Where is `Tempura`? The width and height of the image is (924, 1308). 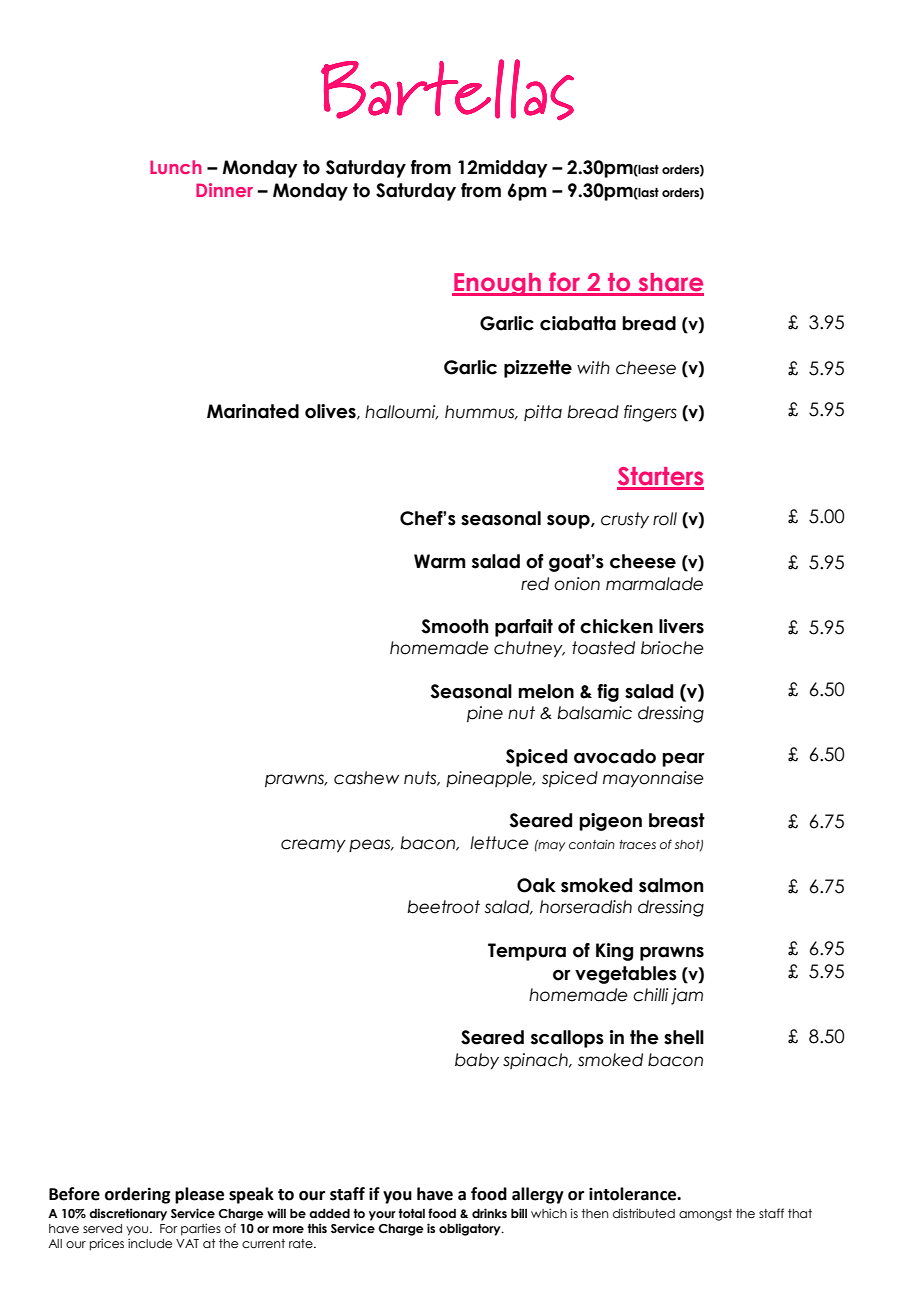
Tempura is located at coordinates (527, 952).
